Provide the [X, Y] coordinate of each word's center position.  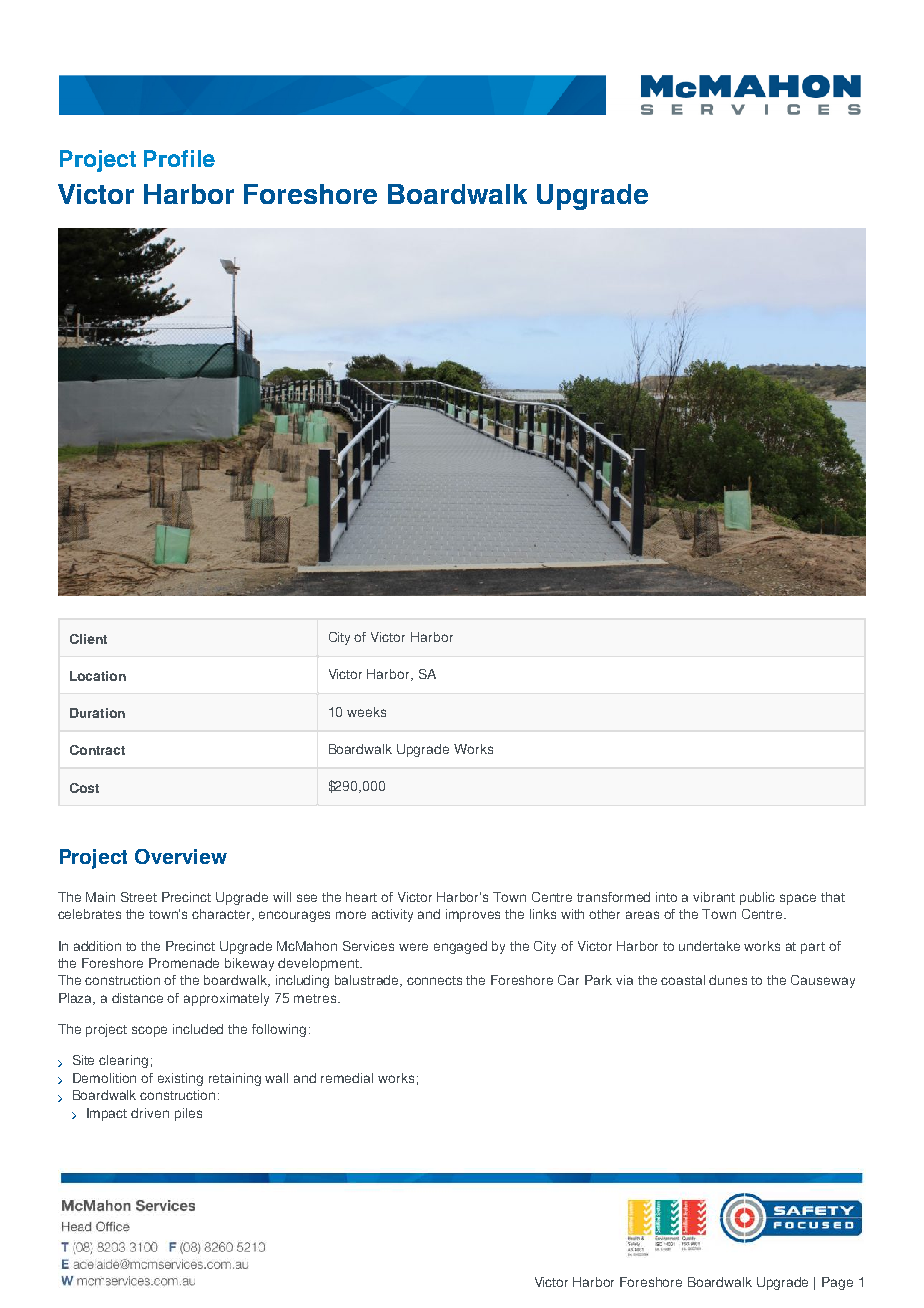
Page [837, 1283]
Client [88, 639]
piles [188, 1114]
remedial [347, 1078]
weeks [366, 712]
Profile [179, 158]
